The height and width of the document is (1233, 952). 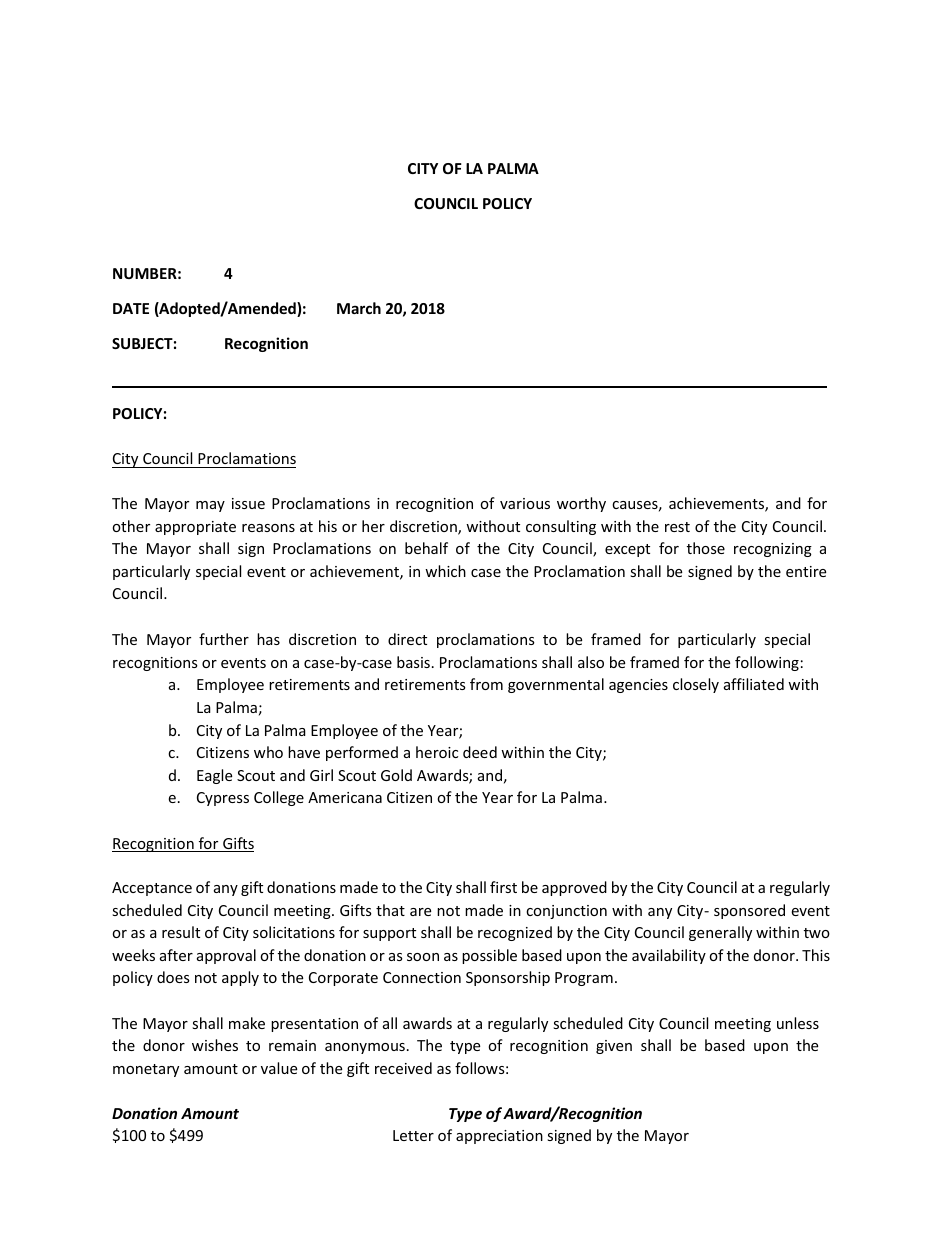 I want to click on which, so click(x=445, y=571).
